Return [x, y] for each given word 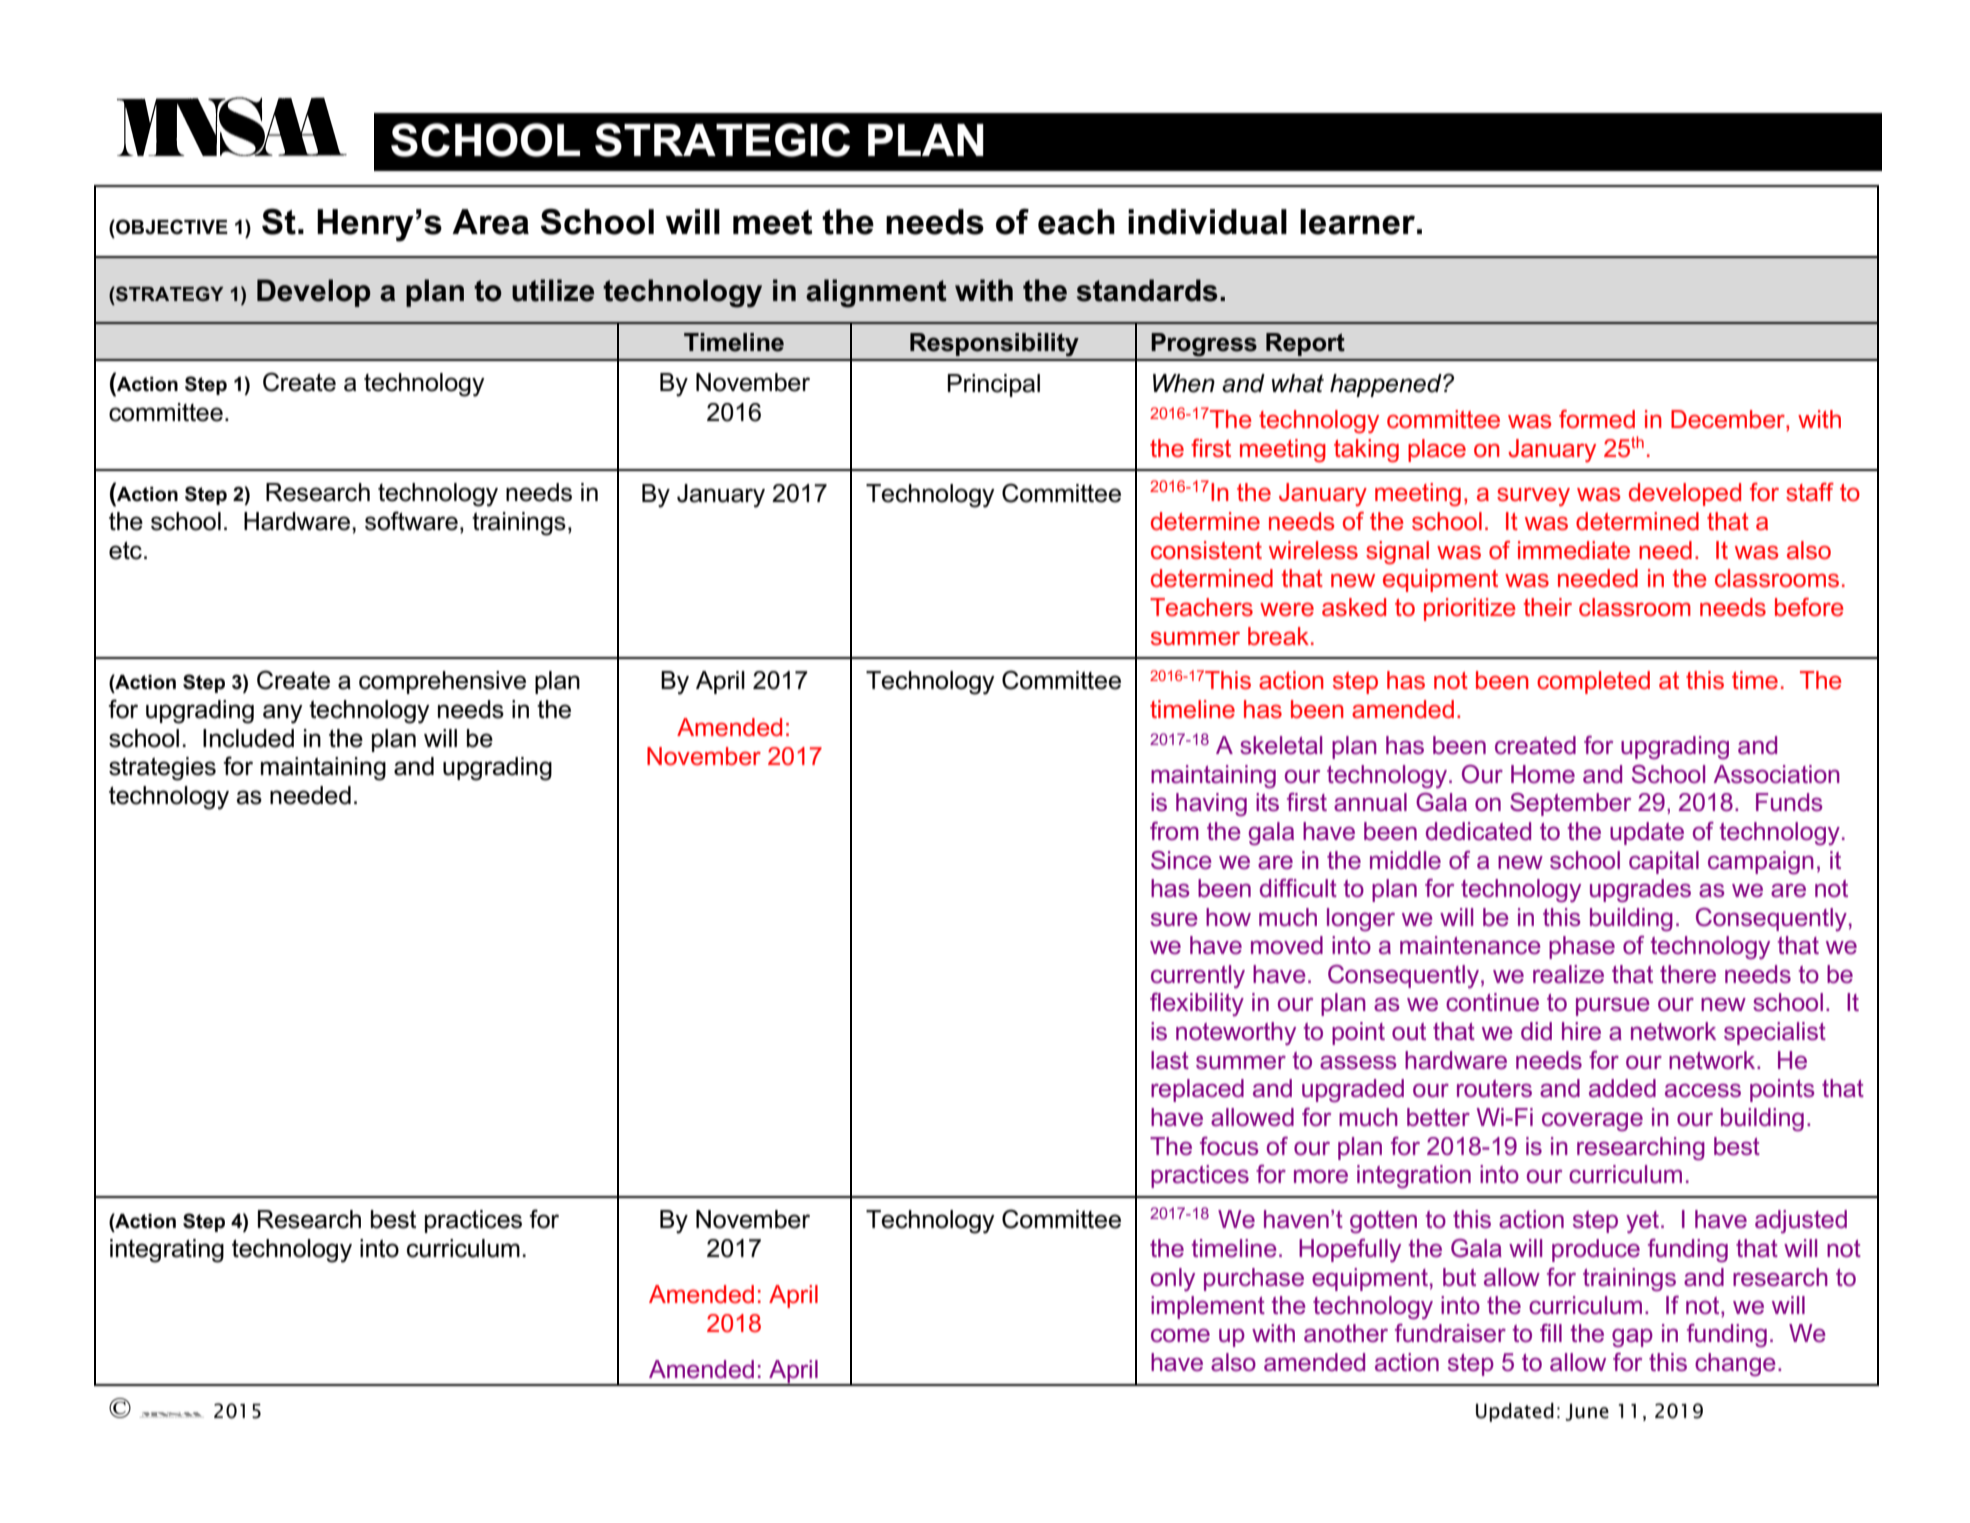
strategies [162, 769]
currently [1198, 976]
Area [490, 222]
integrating [167, 1251]
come [1180, 1335]
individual [1207, 222]
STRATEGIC [722, 140]
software [411, 521]
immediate [1574, 550]
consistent [1206, 550]
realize [1568, 974]
